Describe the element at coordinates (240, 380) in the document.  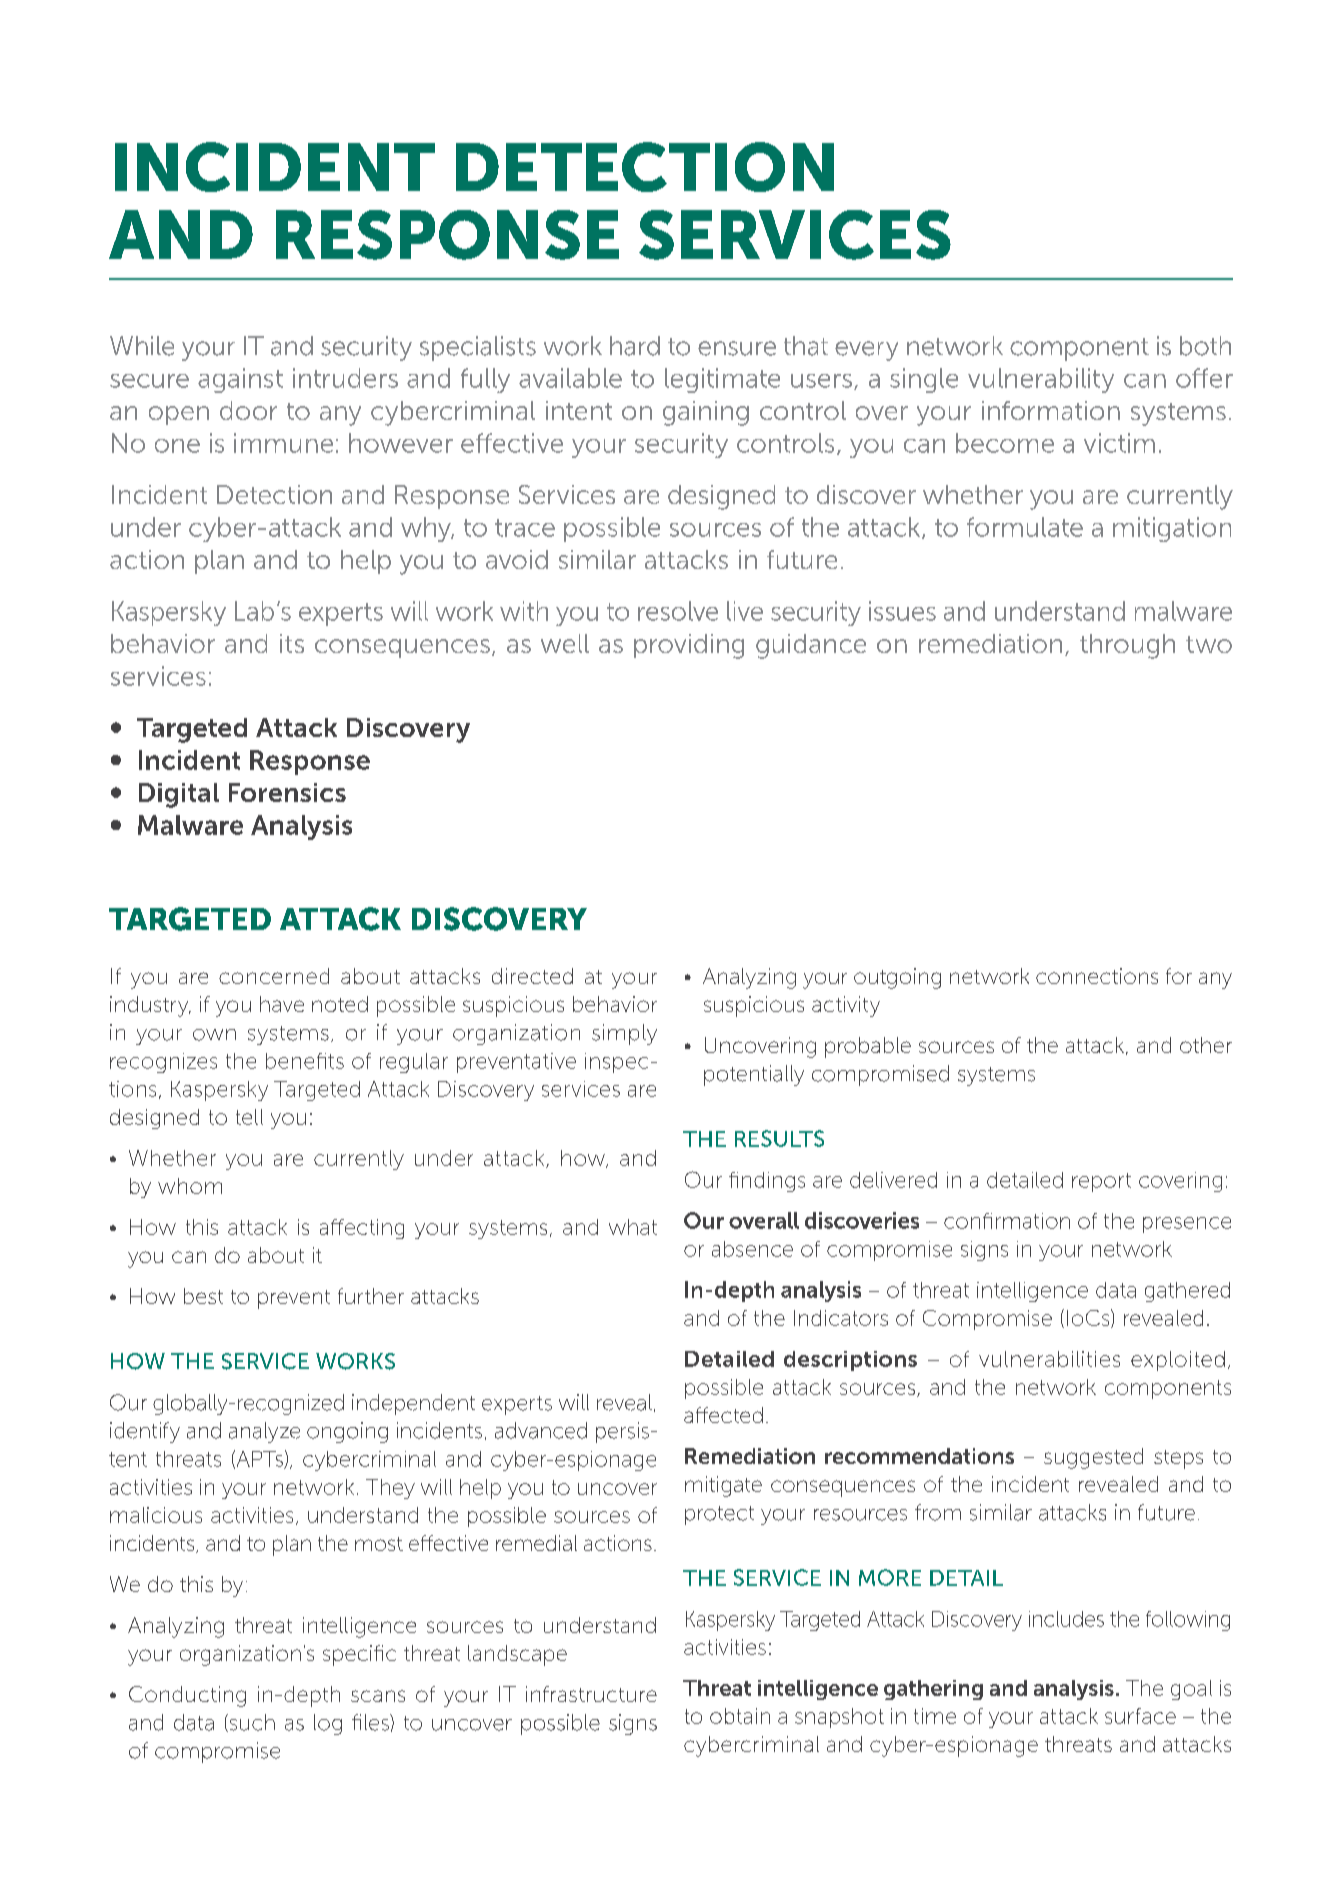
I see `against` at that location.
